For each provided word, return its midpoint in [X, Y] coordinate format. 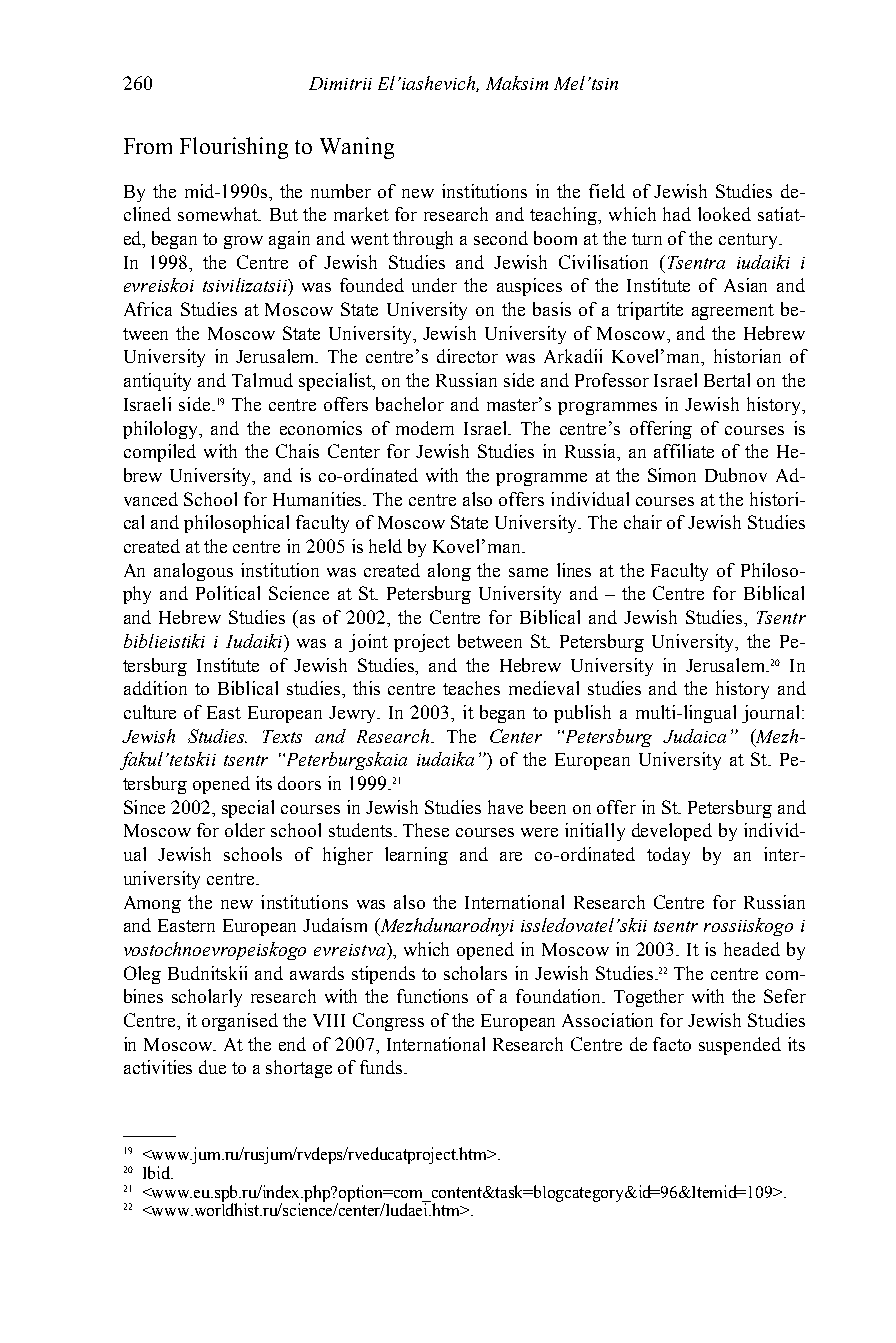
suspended [740, 1046]
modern [425, 428]
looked [724, 214]
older [245, 830]
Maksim [517, 83]
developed [672, 832]
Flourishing [234, 148]
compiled [160, 453]
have [505, 807]
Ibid [158, 1172]
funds [382, 1067]
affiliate [684, 451]
